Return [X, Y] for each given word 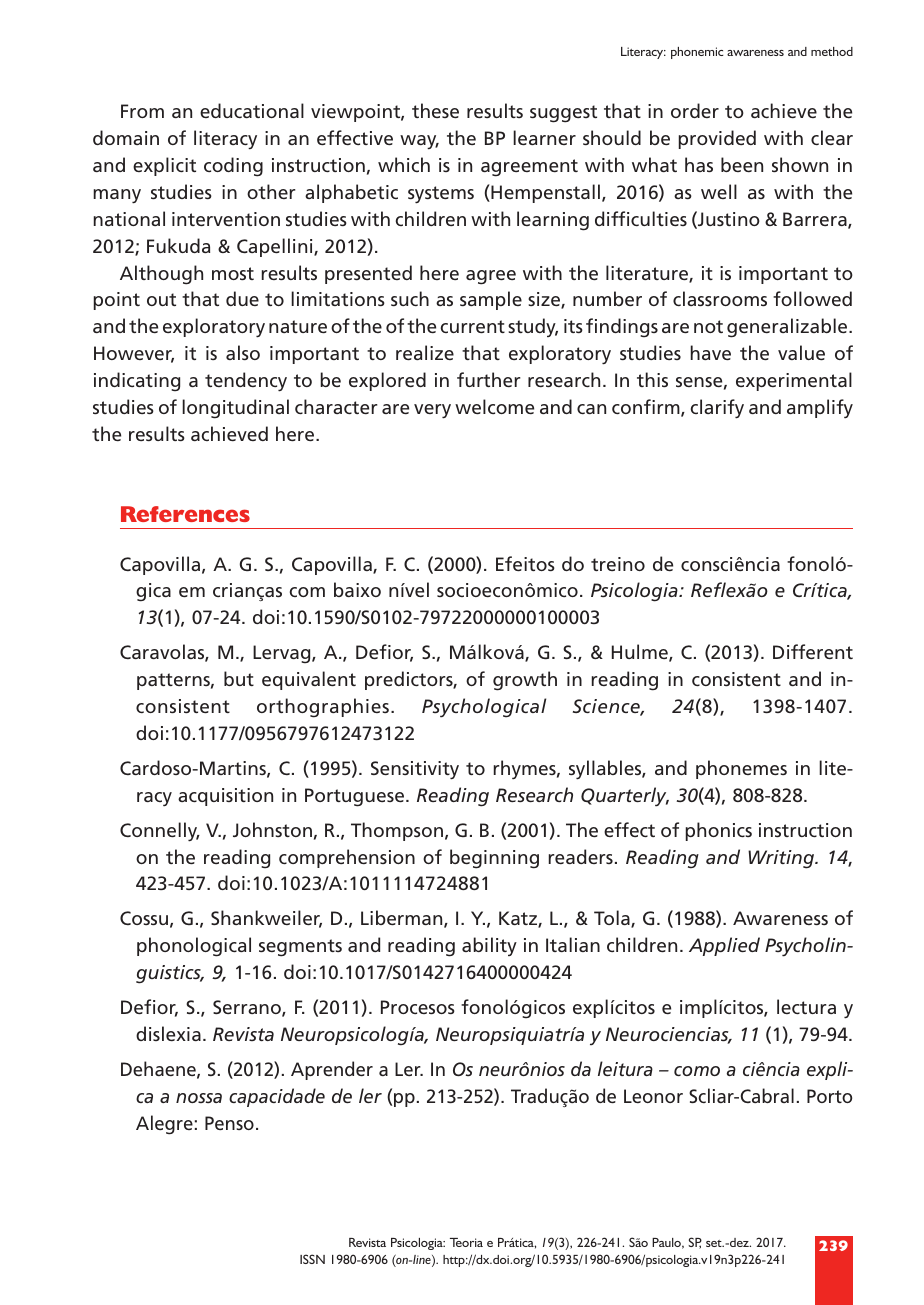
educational [252, 110]
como [697, 1071]
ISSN [312, 1259]
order [695, 110]
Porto [829, 1096]
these [435, 110]
